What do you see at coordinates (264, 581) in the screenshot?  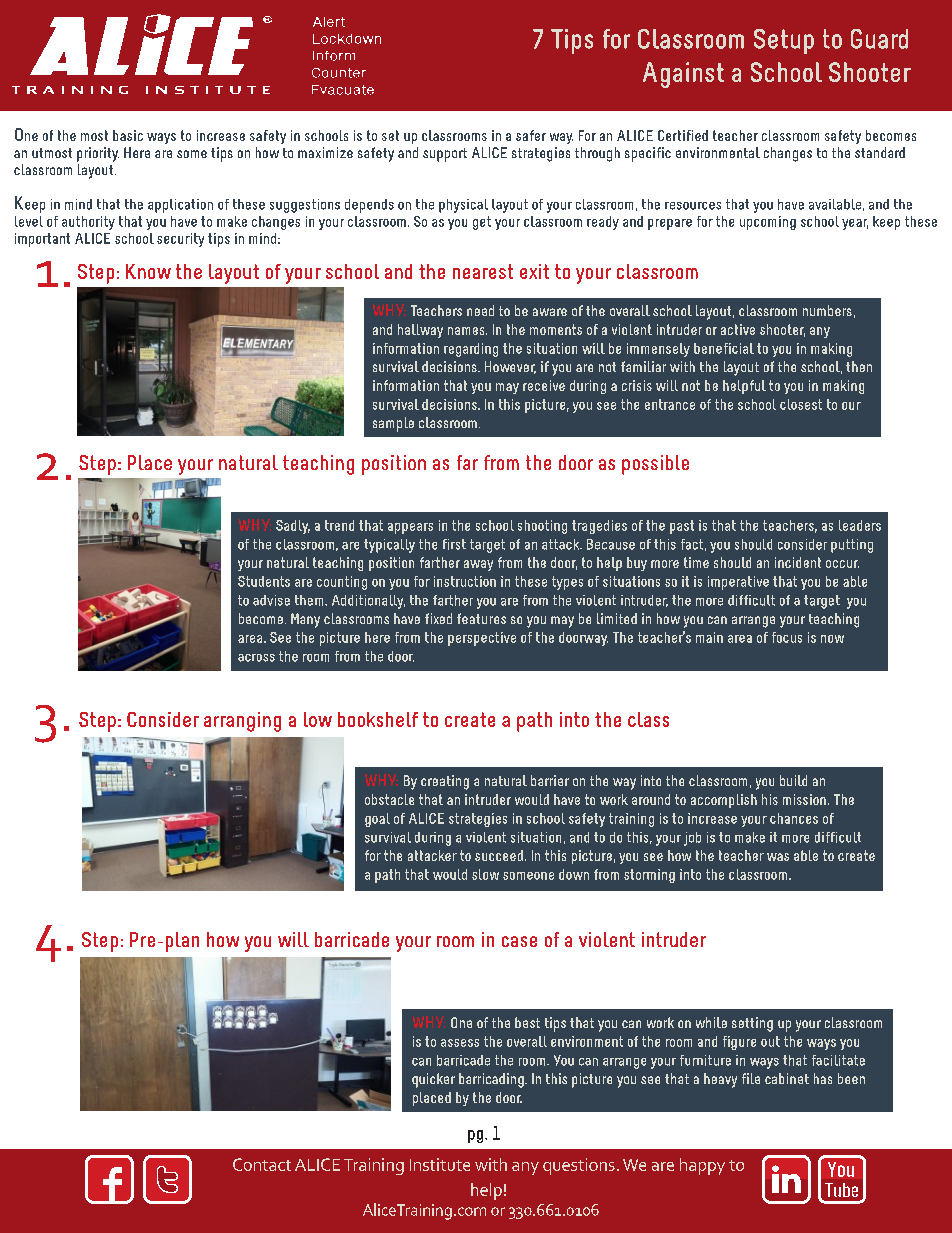 I see `Students` at bounding box center [264, 581].
